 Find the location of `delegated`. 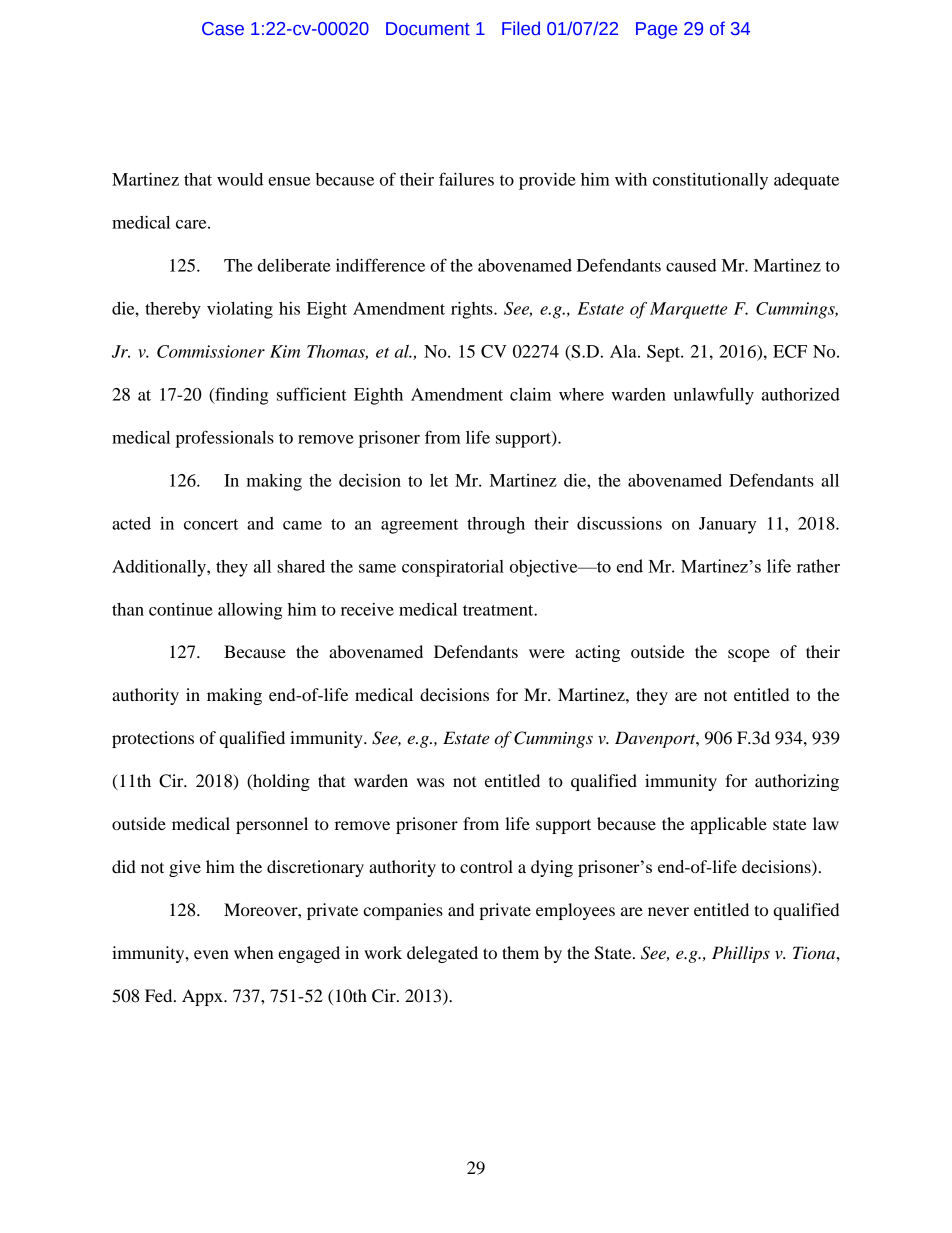

delegated is located at coordinates (442, 954).
